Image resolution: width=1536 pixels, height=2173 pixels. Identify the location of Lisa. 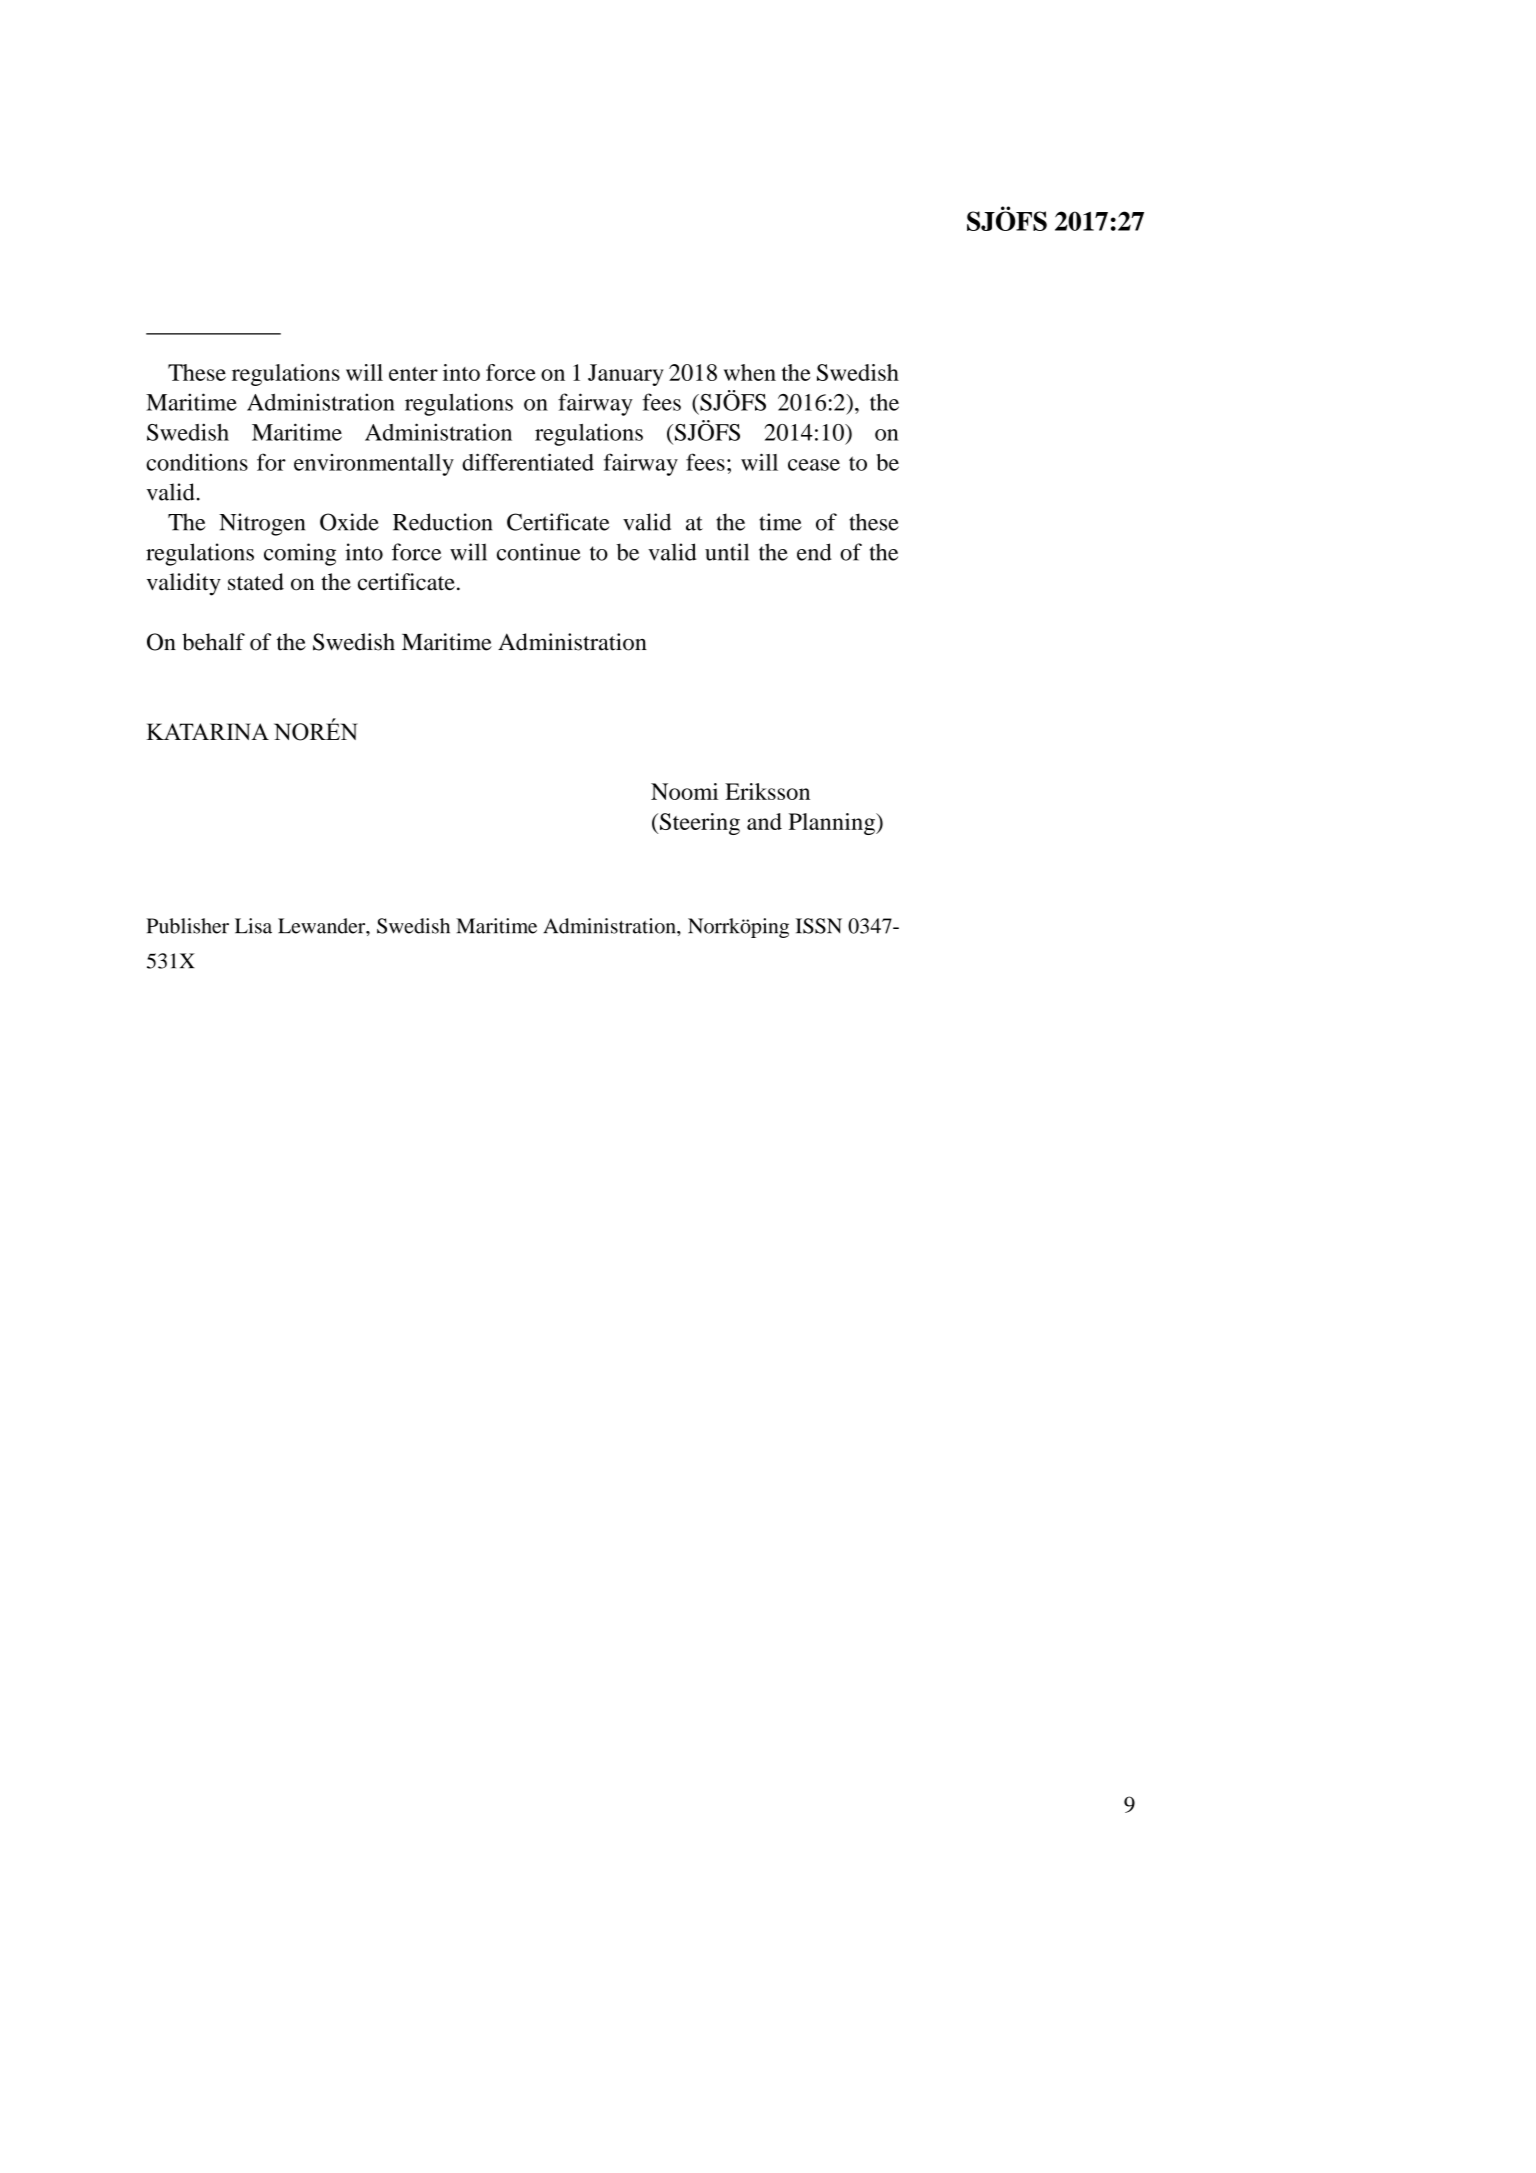
(253, 926).
